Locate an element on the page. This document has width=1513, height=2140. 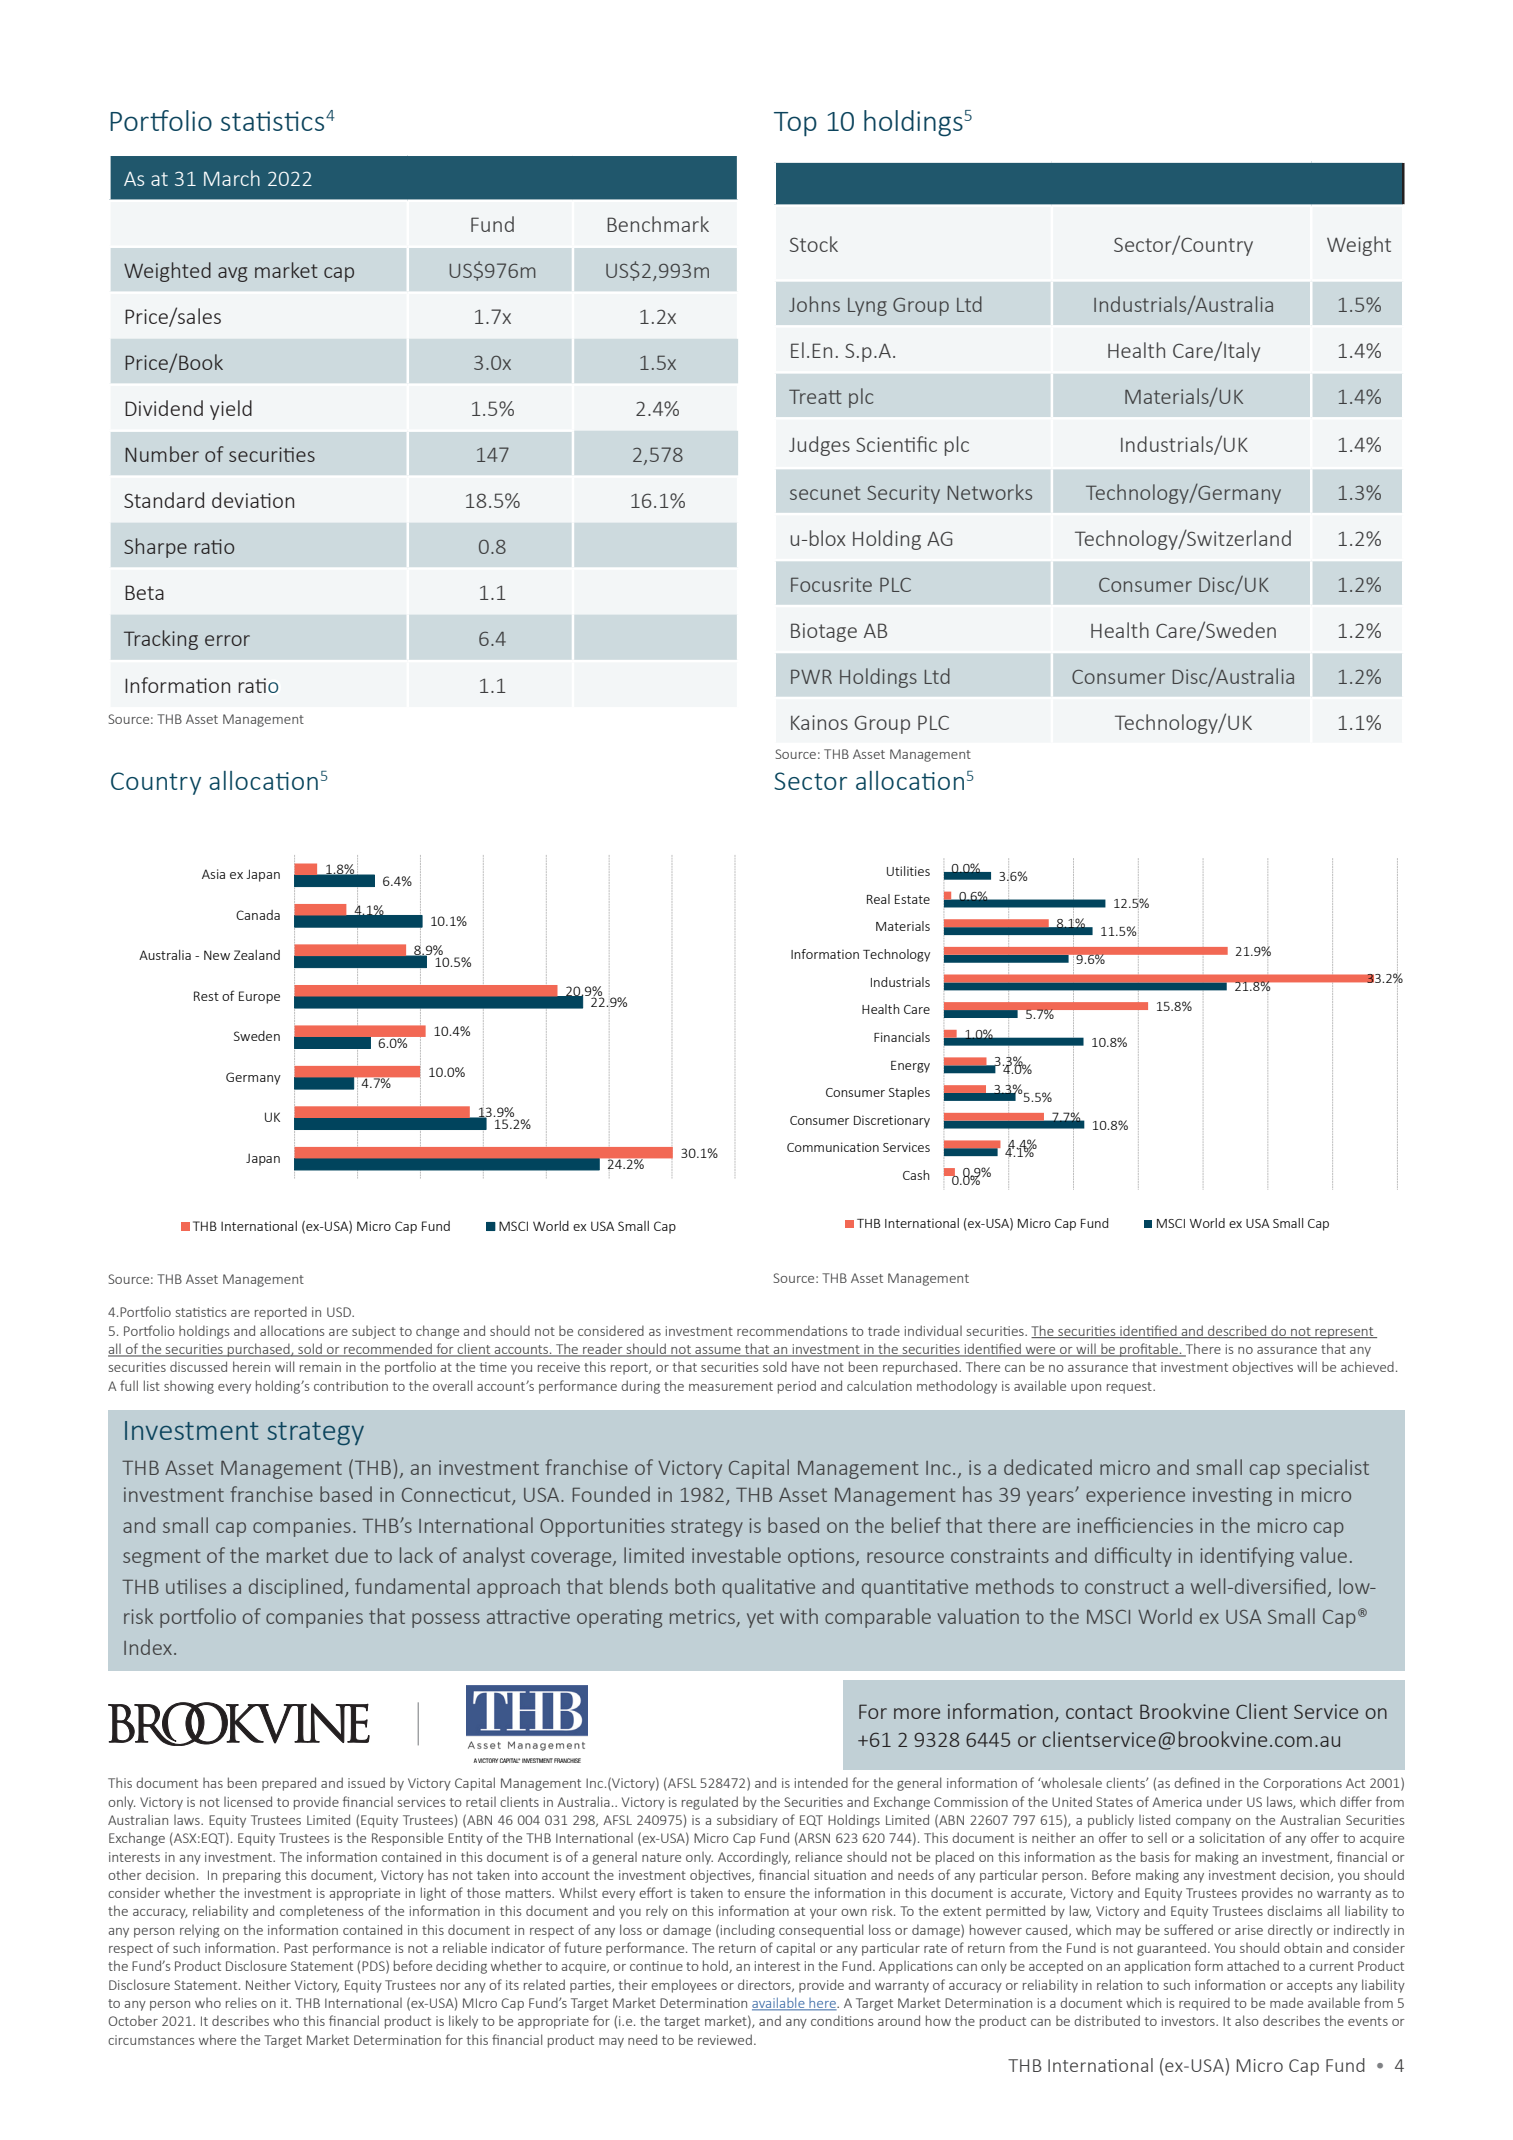
employees is located at coordinates (684, 1986).
